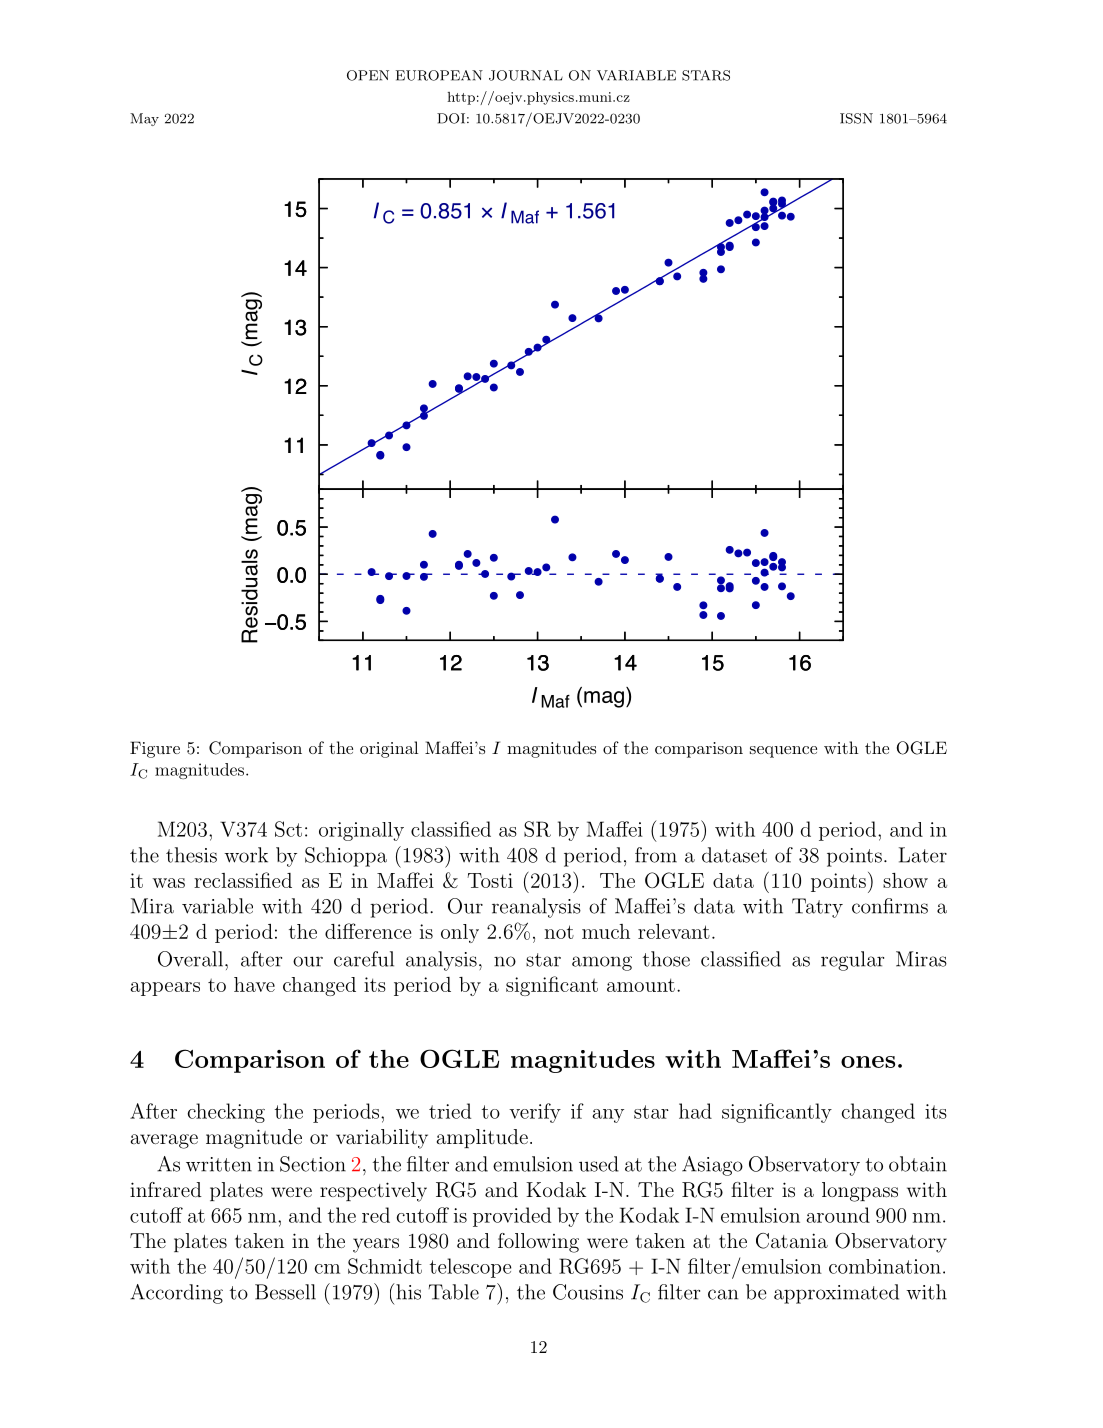  I want to click on JOURNAL, so click(526, 75).
